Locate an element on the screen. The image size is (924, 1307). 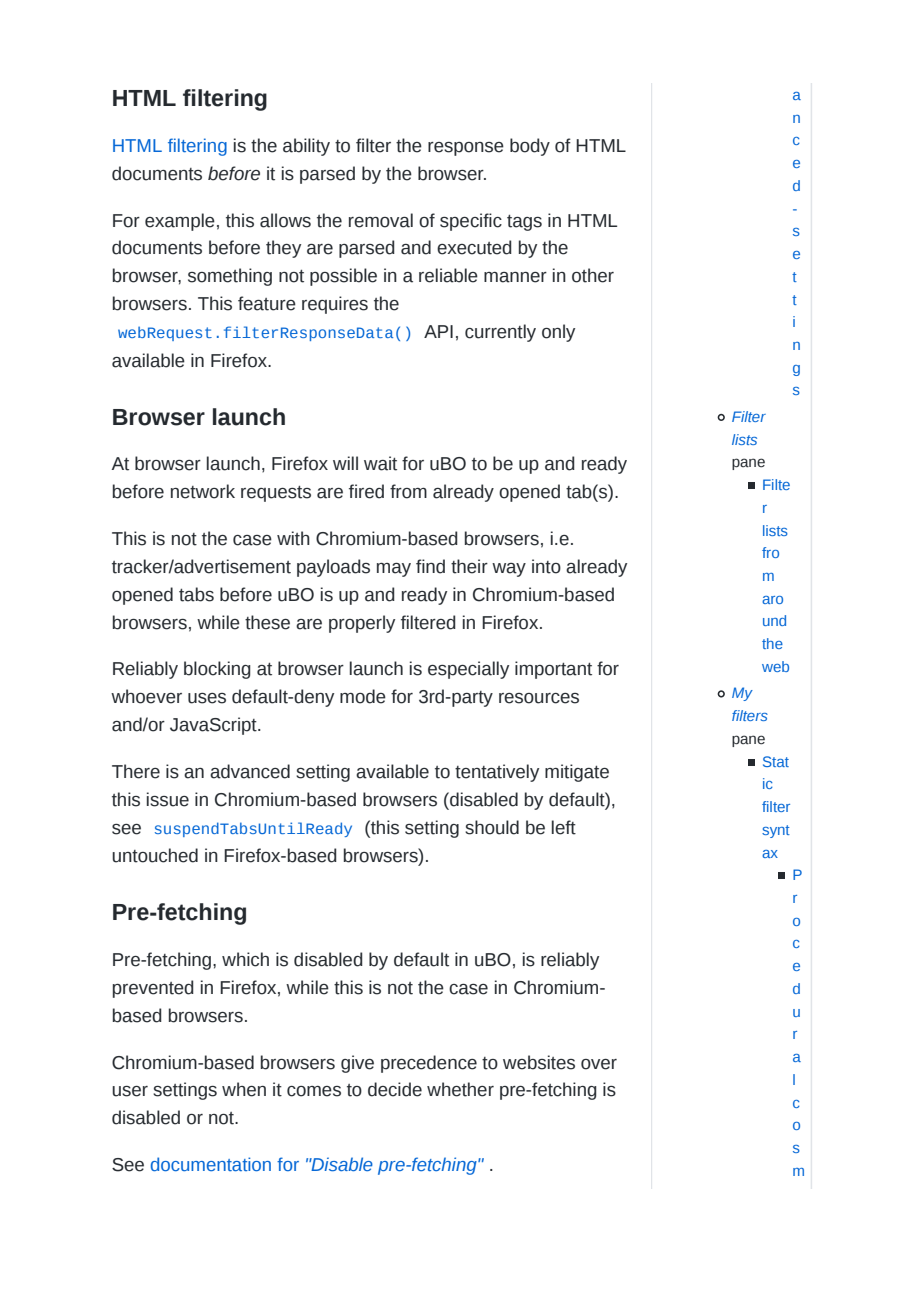
over is located at coordinates (599, 1064).
